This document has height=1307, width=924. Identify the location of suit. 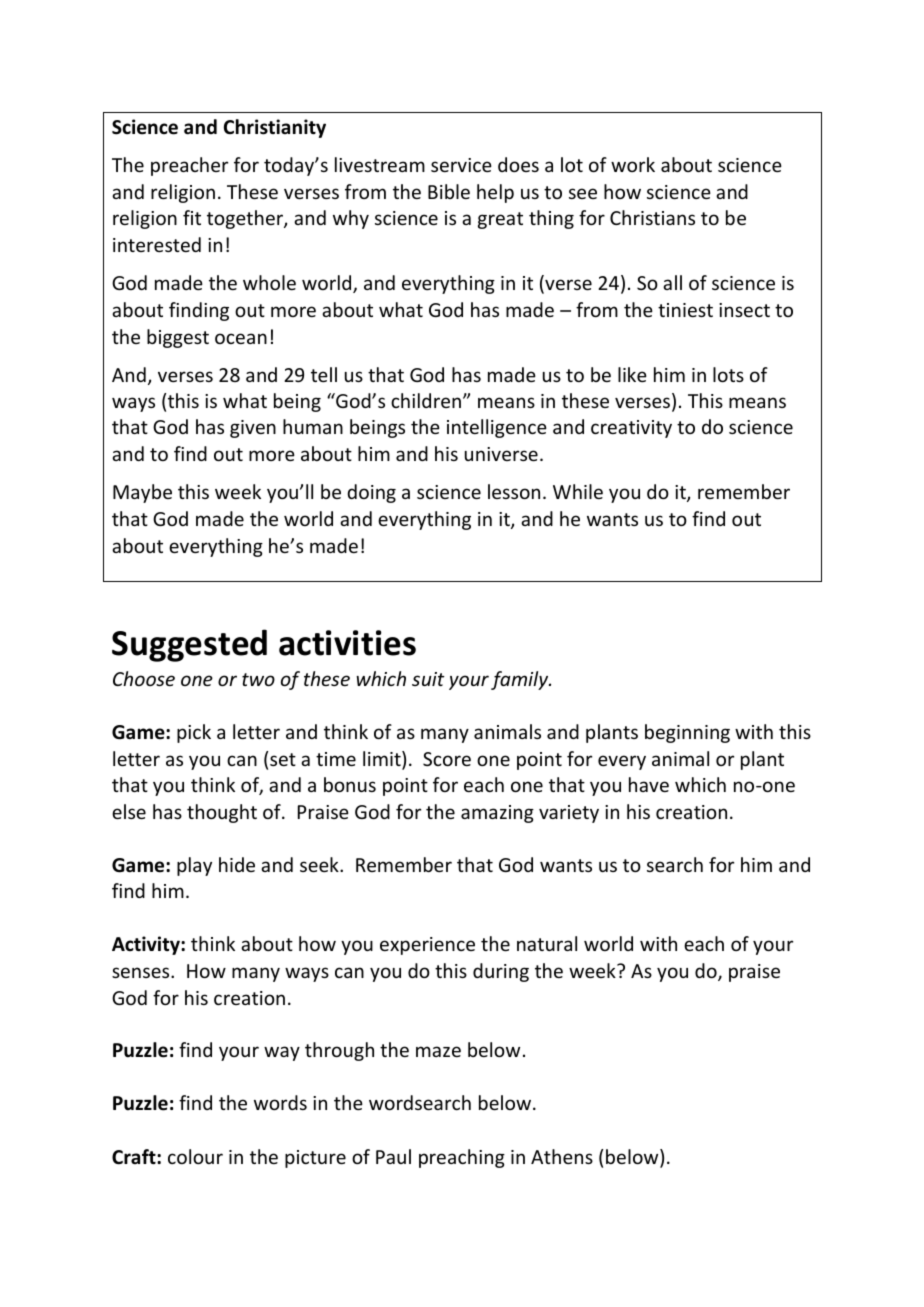
(428, 679).
